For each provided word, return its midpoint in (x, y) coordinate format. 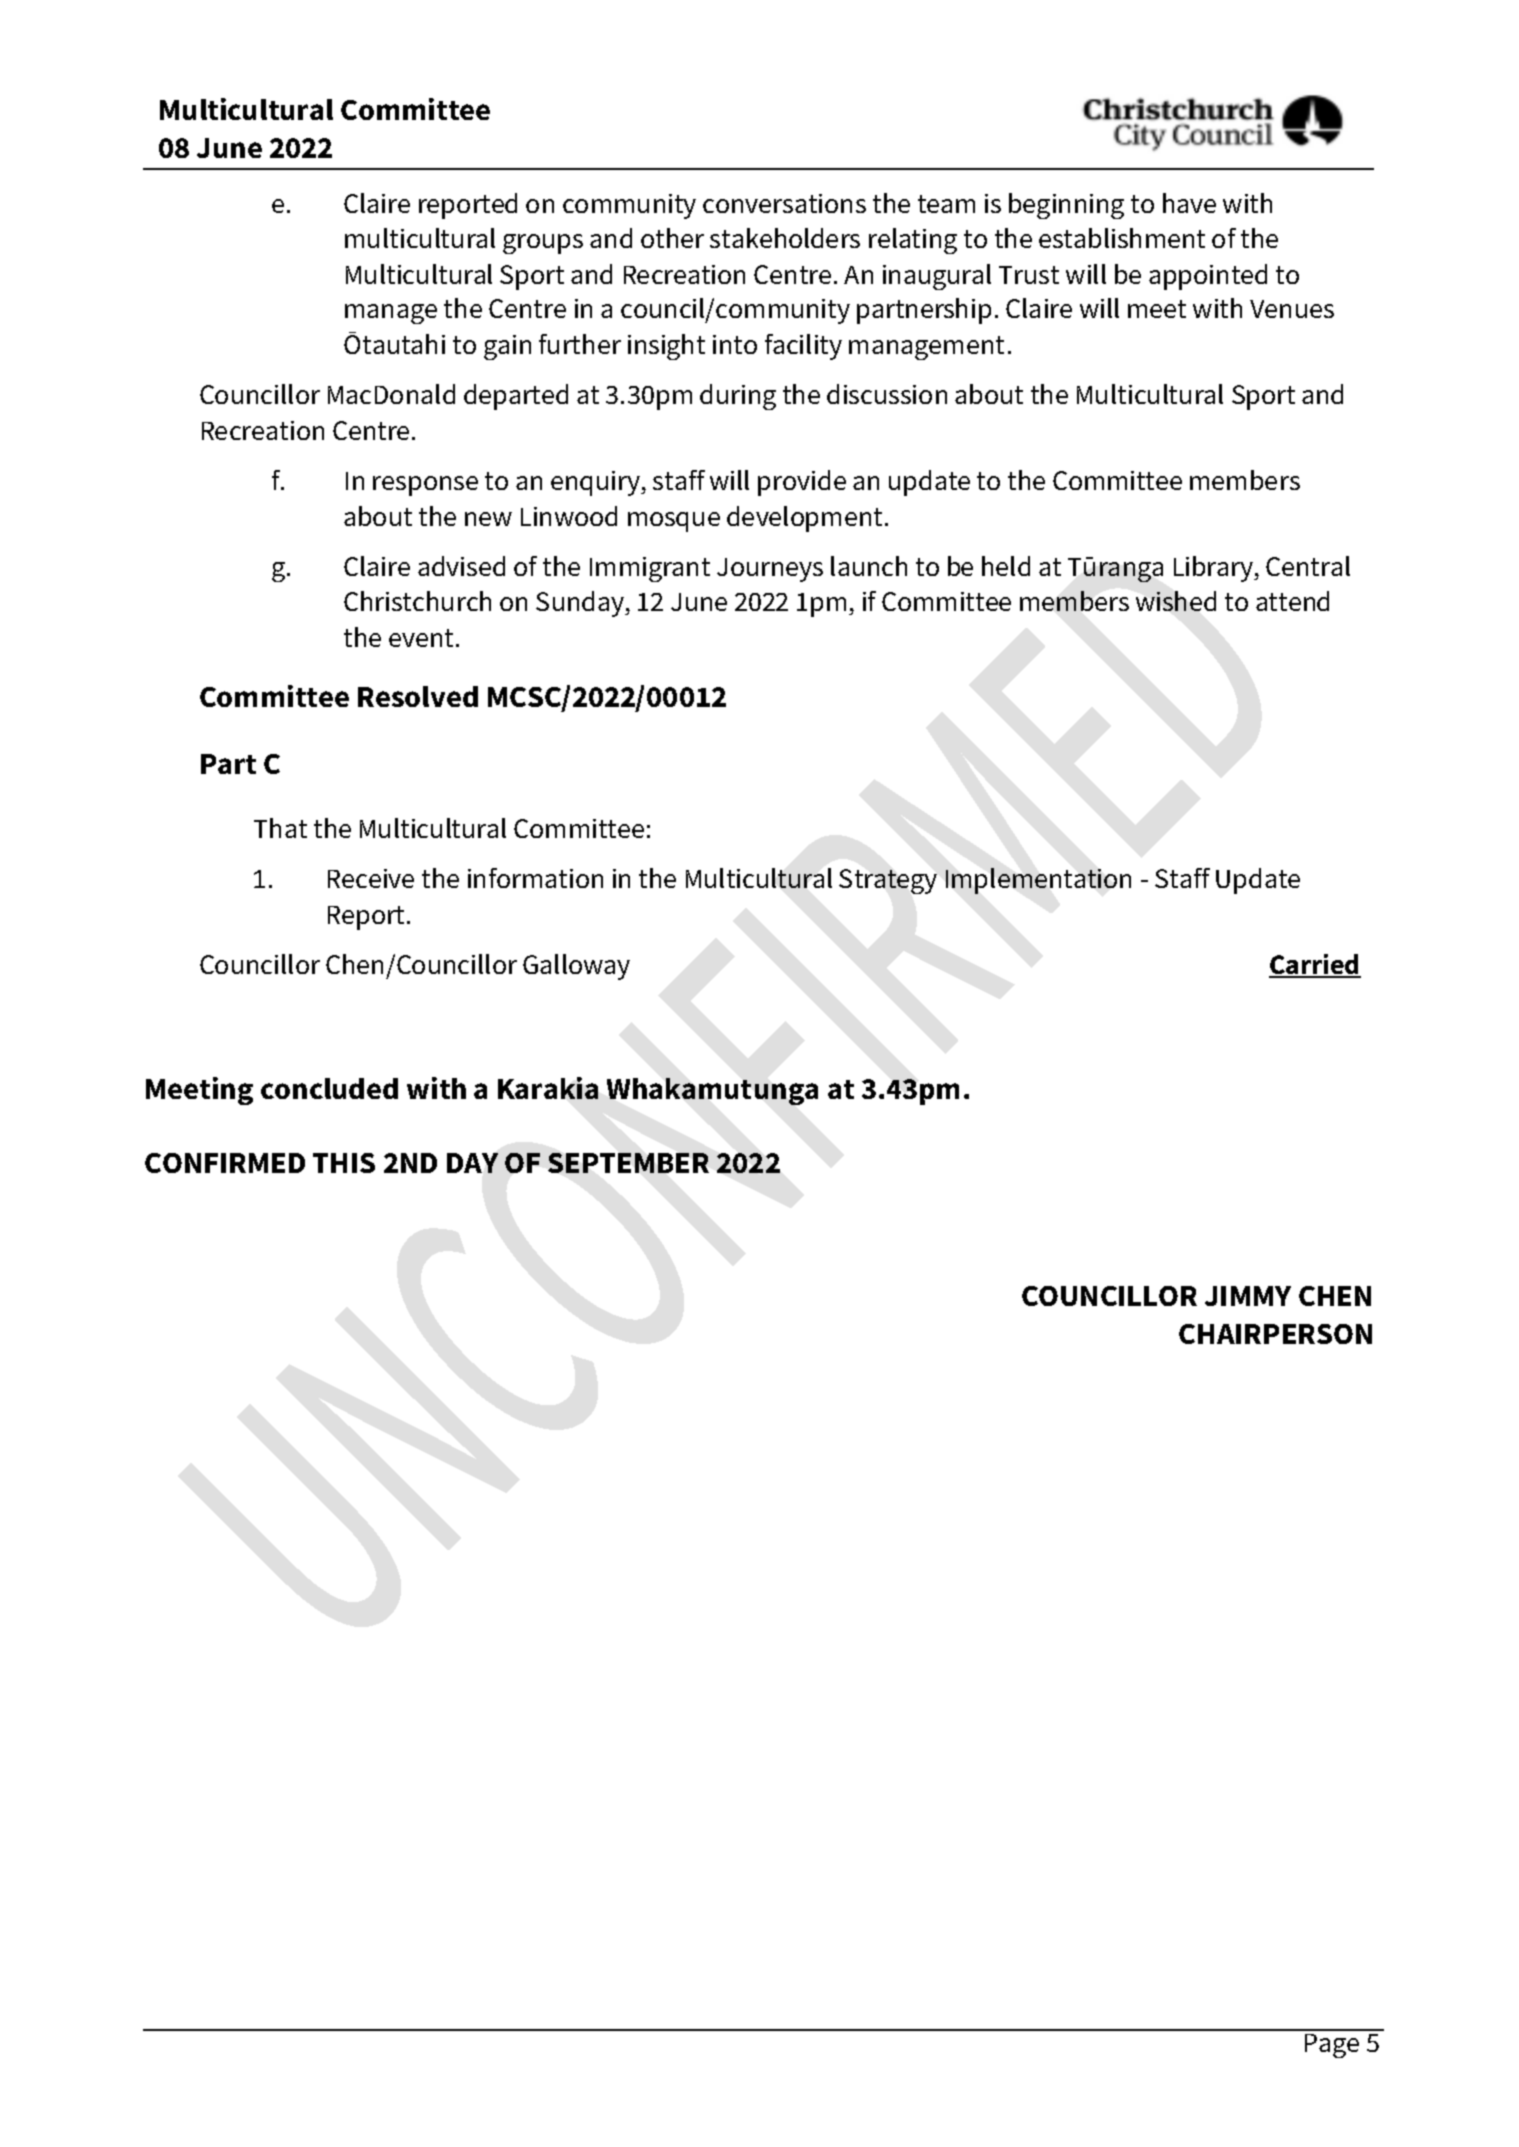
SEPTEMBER (628, 1163)
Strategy (888, 881)
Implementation (1038, 881)
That (280, 828)
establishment (1122, 238)
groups (543, 244)
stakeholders (785, 238)
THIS (344, 1163)
